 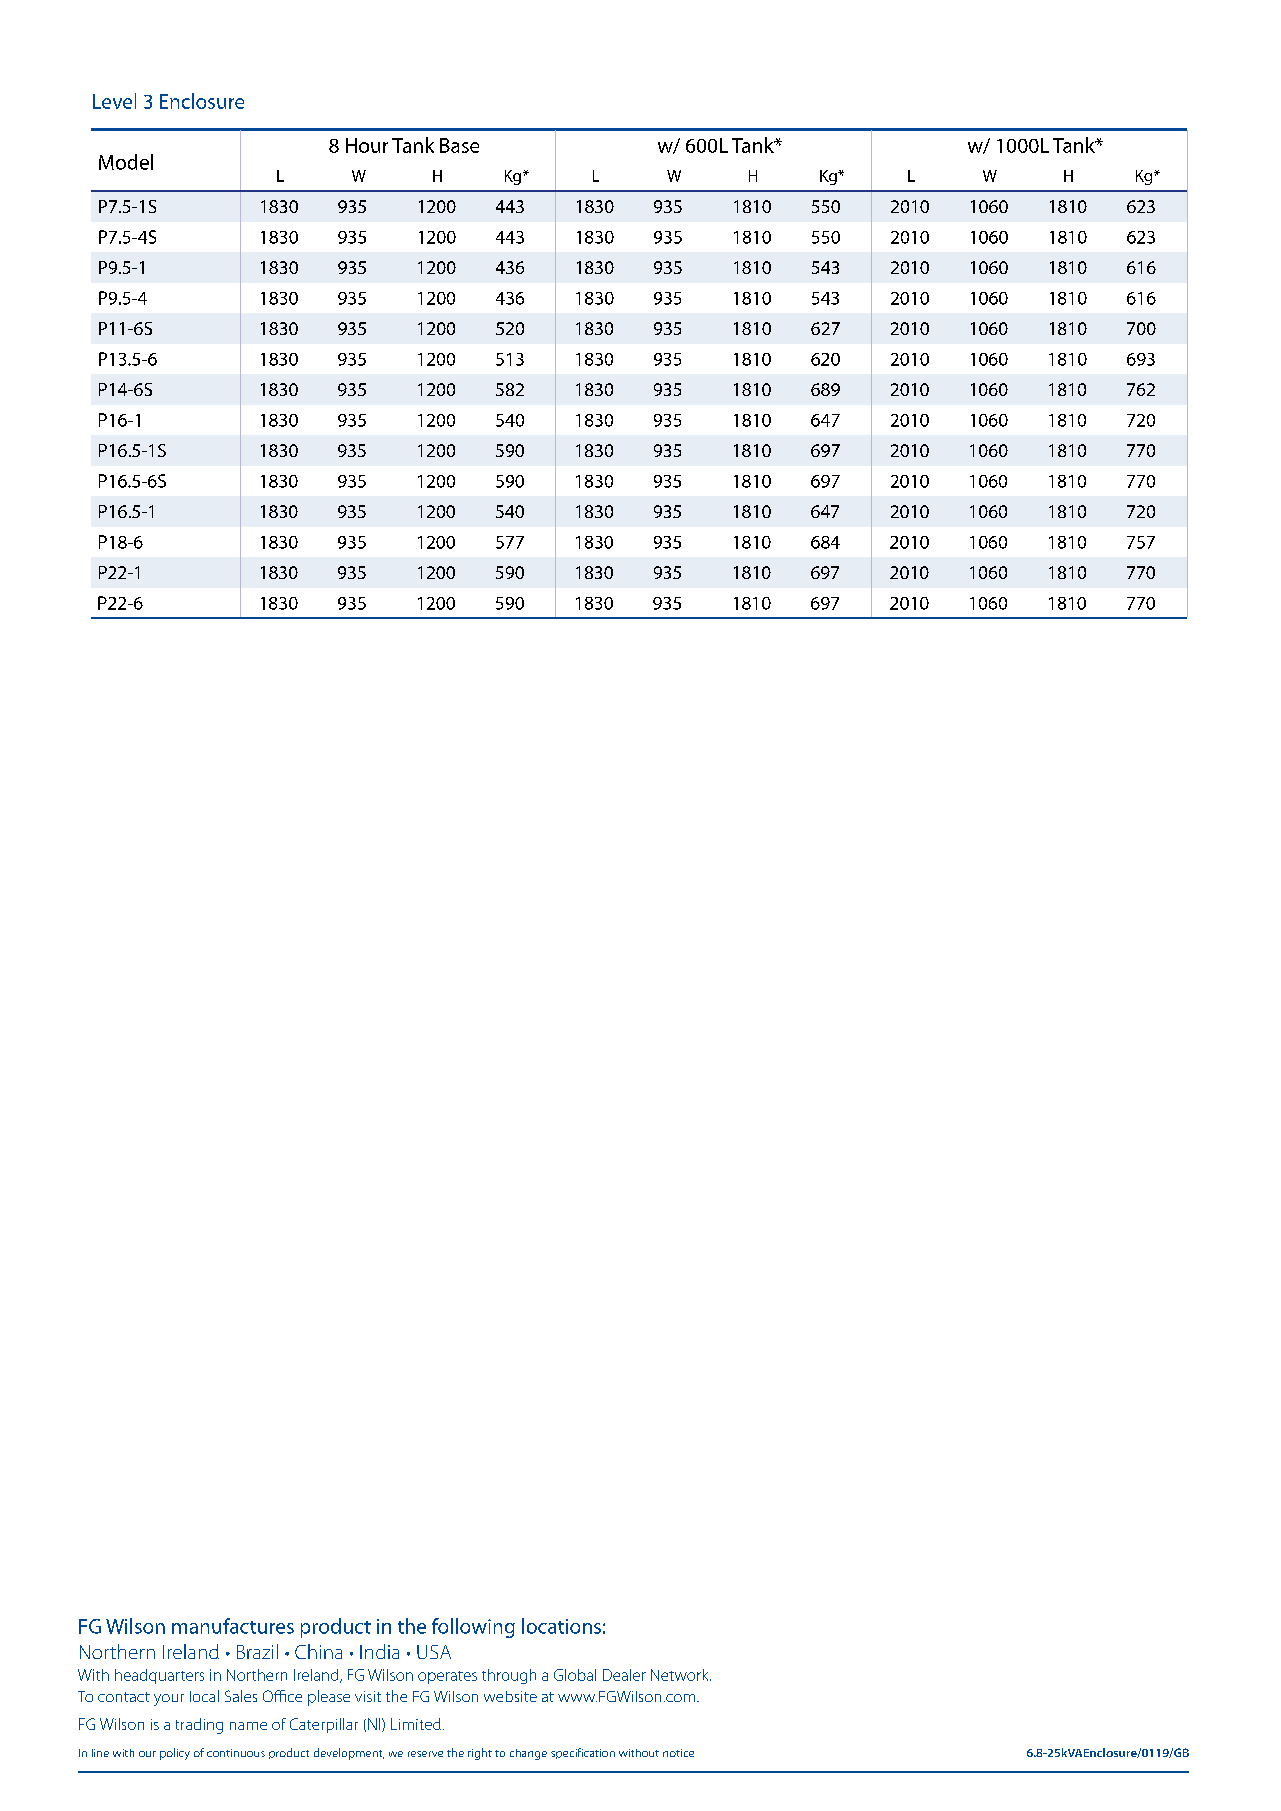 What do you see at coordinates (169, 1700) in the document?
I see `your` at bounding box center [169, 1700].
